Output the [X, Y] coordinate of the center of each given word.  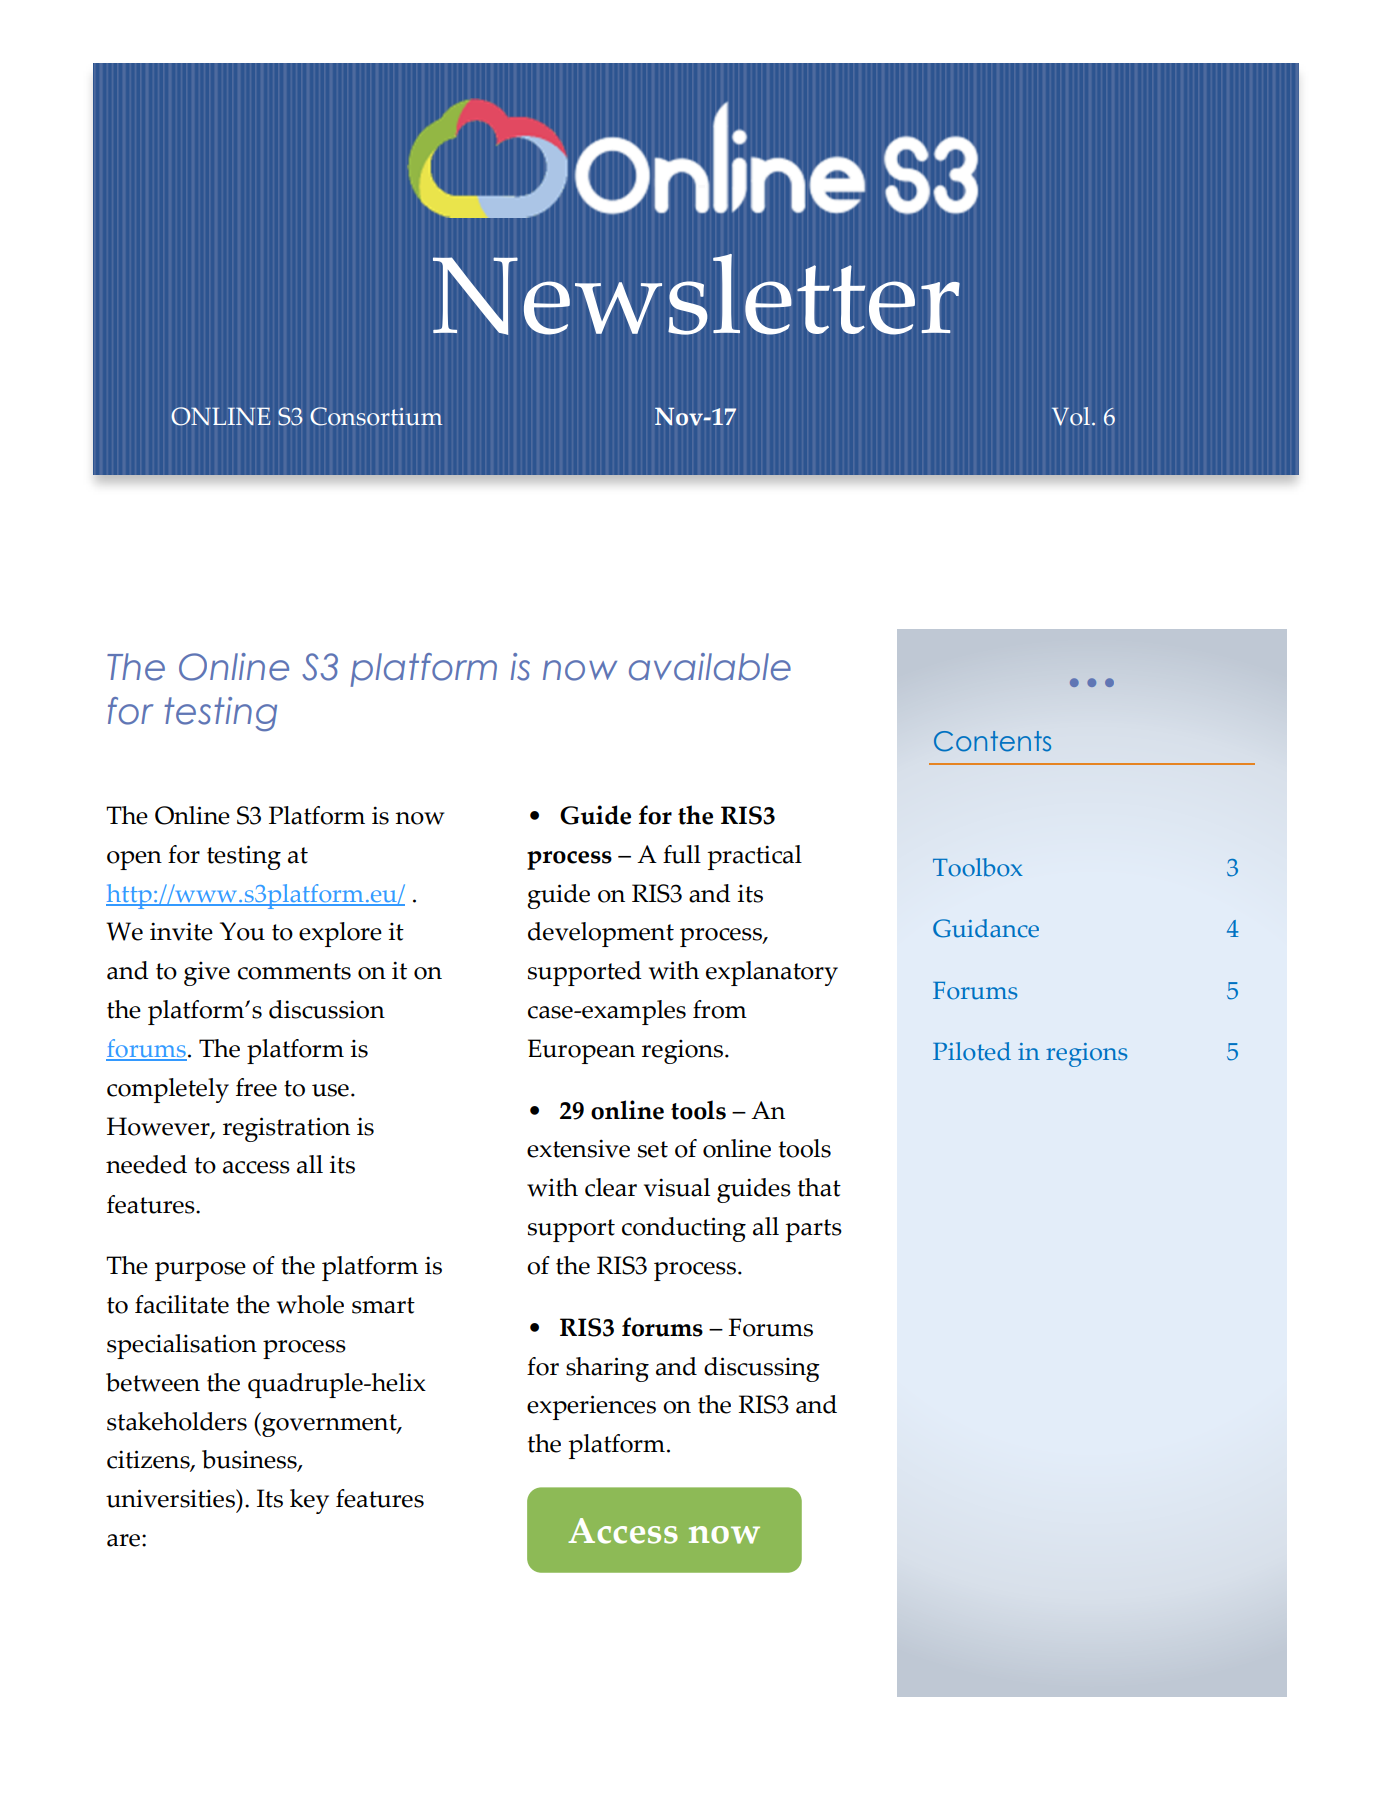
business [250, 1460]
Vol [1071, 416]
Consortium [376, 416]
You [242, 931]
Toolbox [978, 867]
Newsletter [696, 294]
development [601, 934]
